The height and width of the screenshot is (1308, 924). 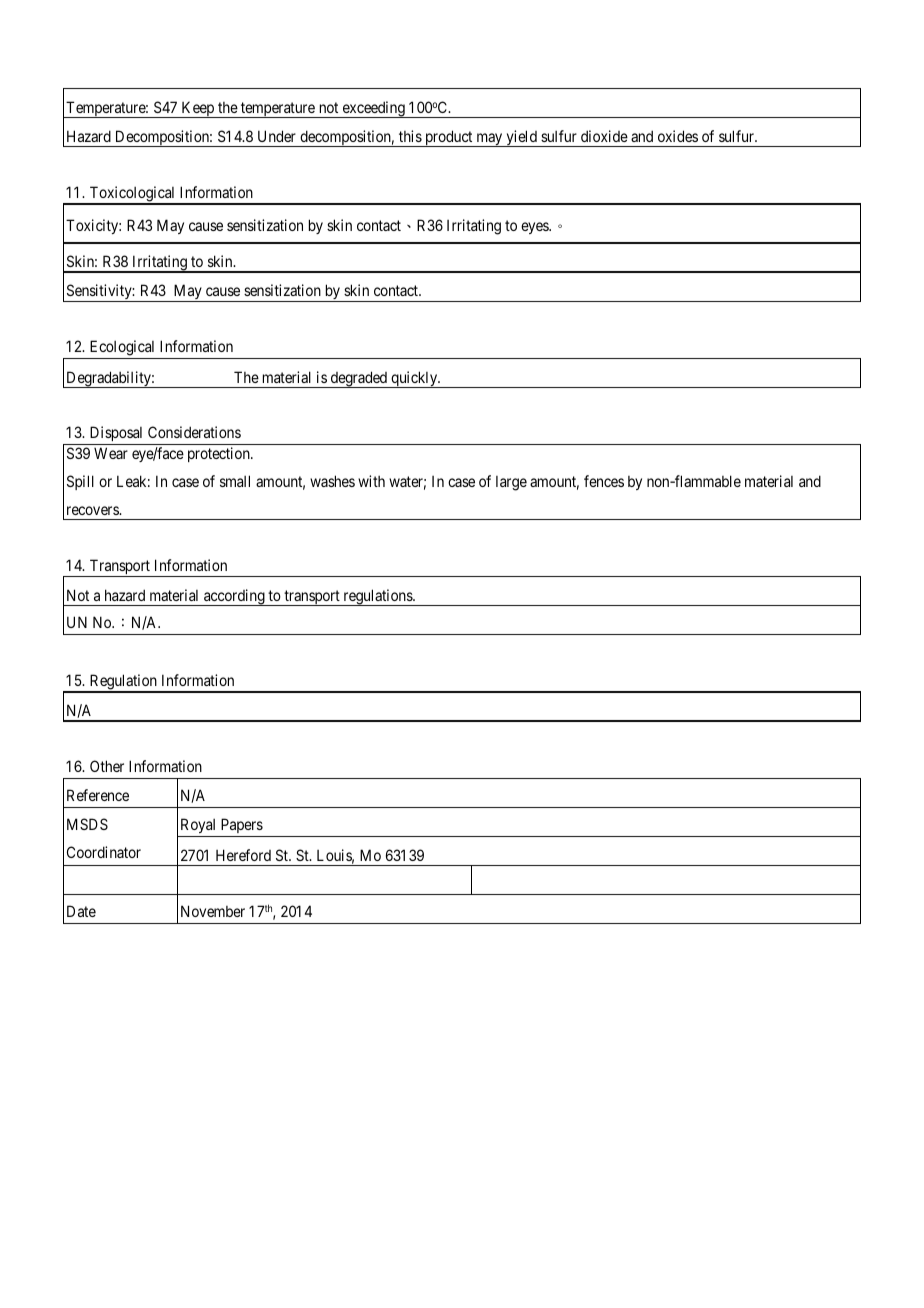 What do you see at coordinates (359, 379) in the screenshot?
I see `degraded` at bounding box center [359, 379].
